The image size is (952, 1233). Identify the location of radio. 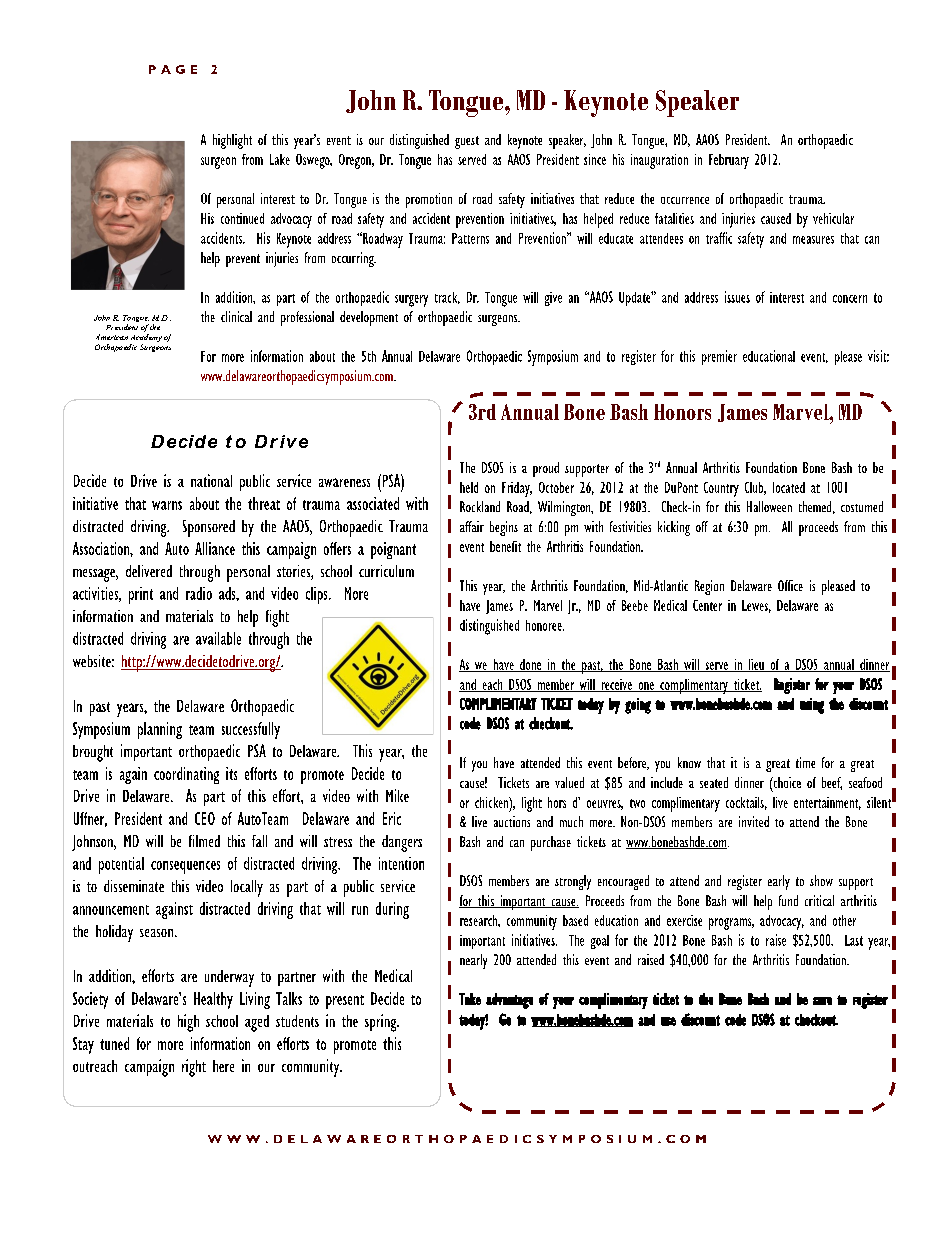
(199, 593).
